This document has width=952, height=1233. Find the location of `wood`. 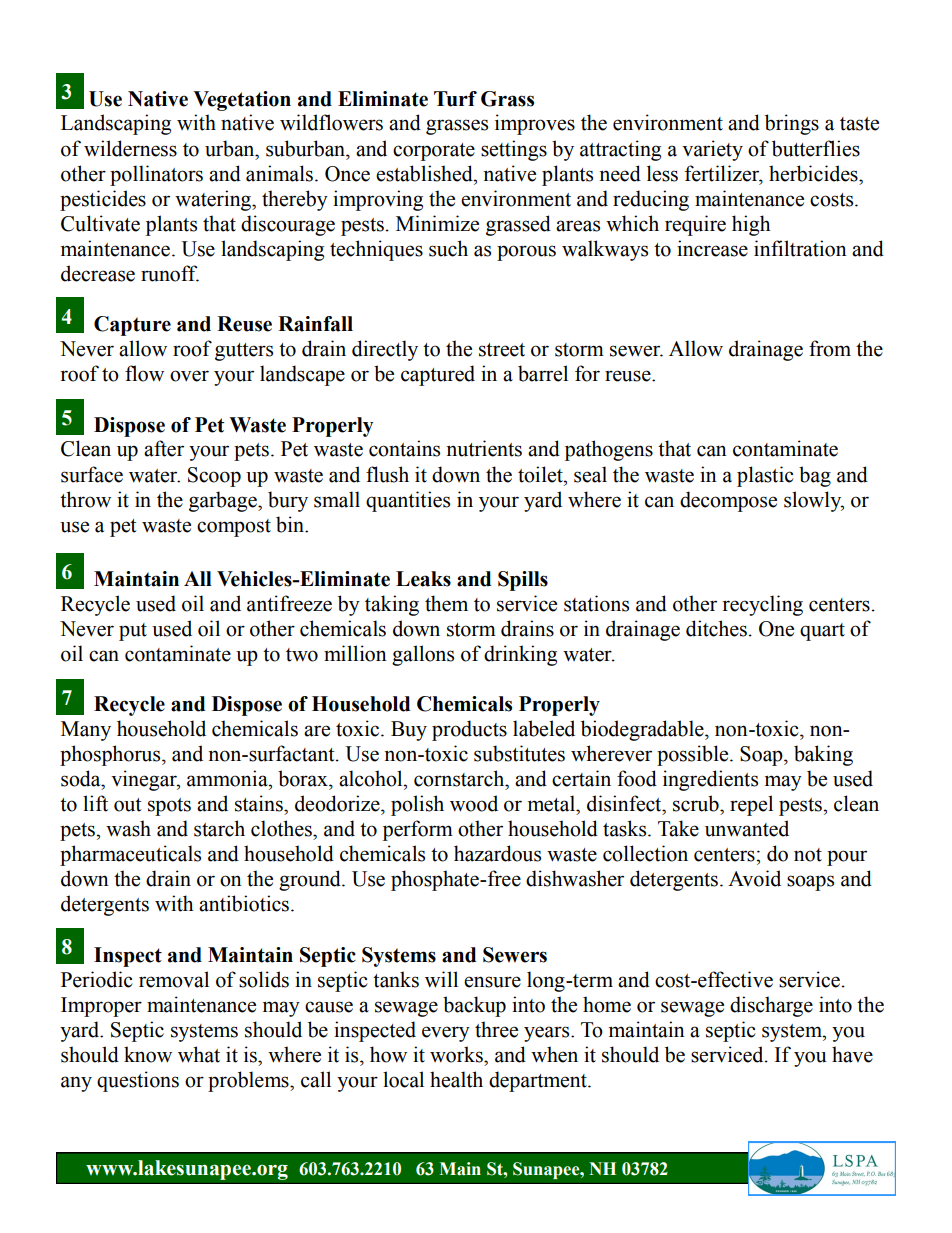

wood is located at coordinates (474, 803).
